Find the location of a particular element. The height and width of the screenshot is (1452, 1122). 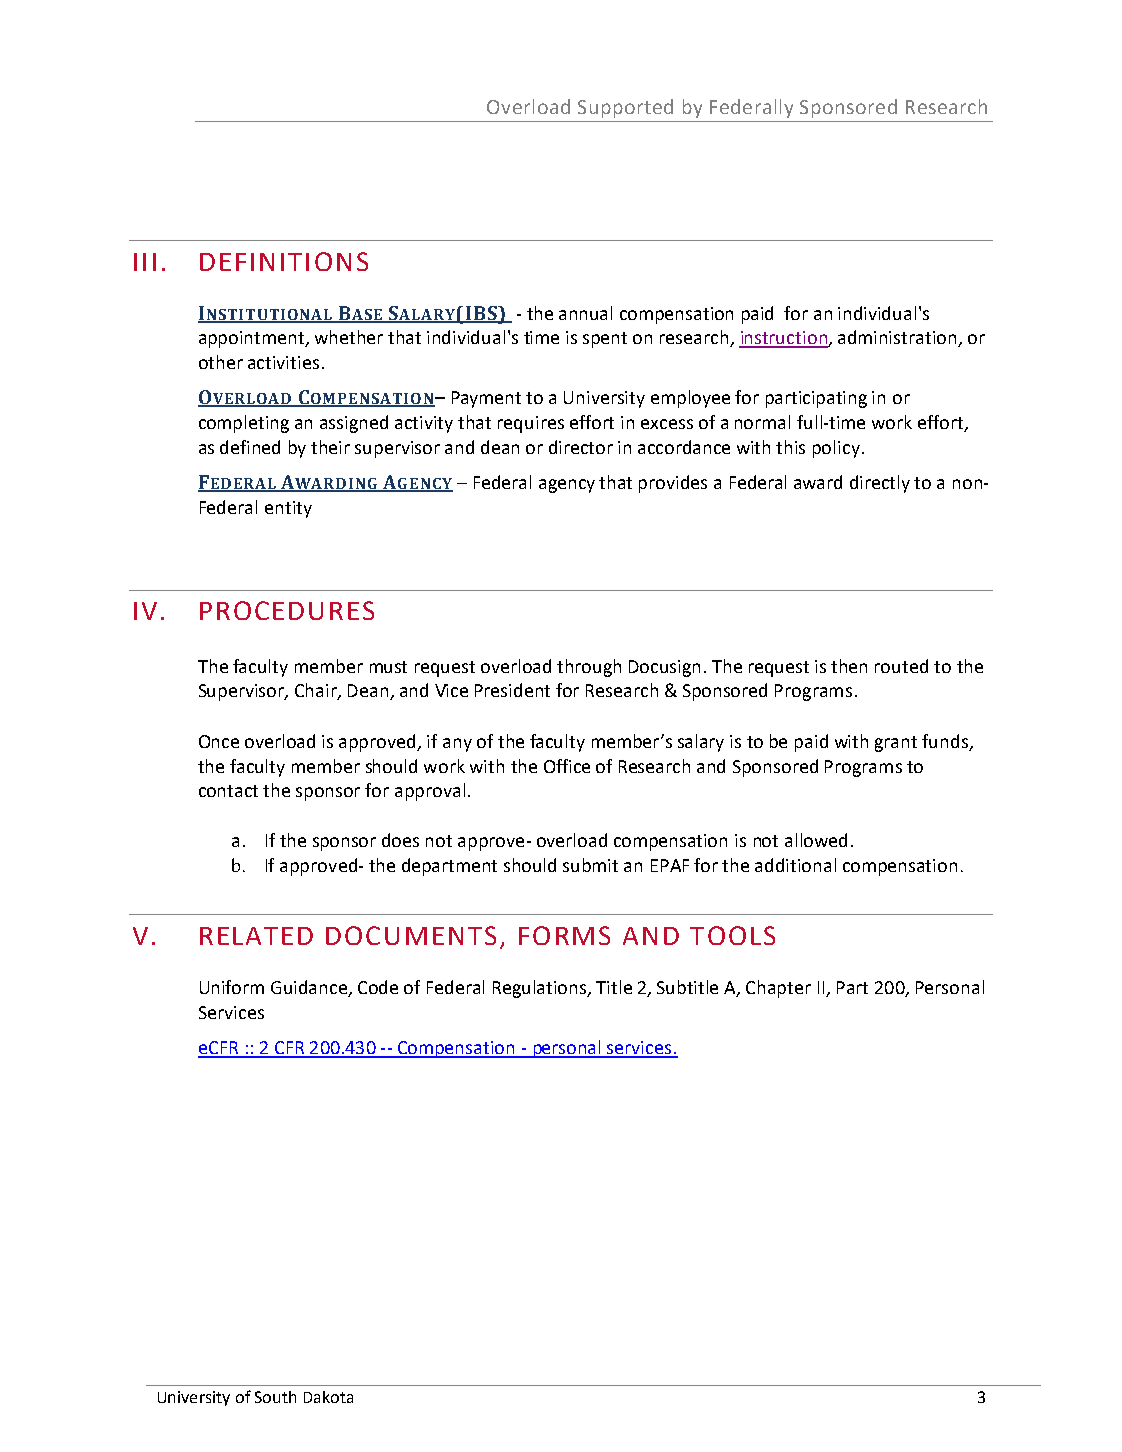

administration is located at coordinates (898, 338).
